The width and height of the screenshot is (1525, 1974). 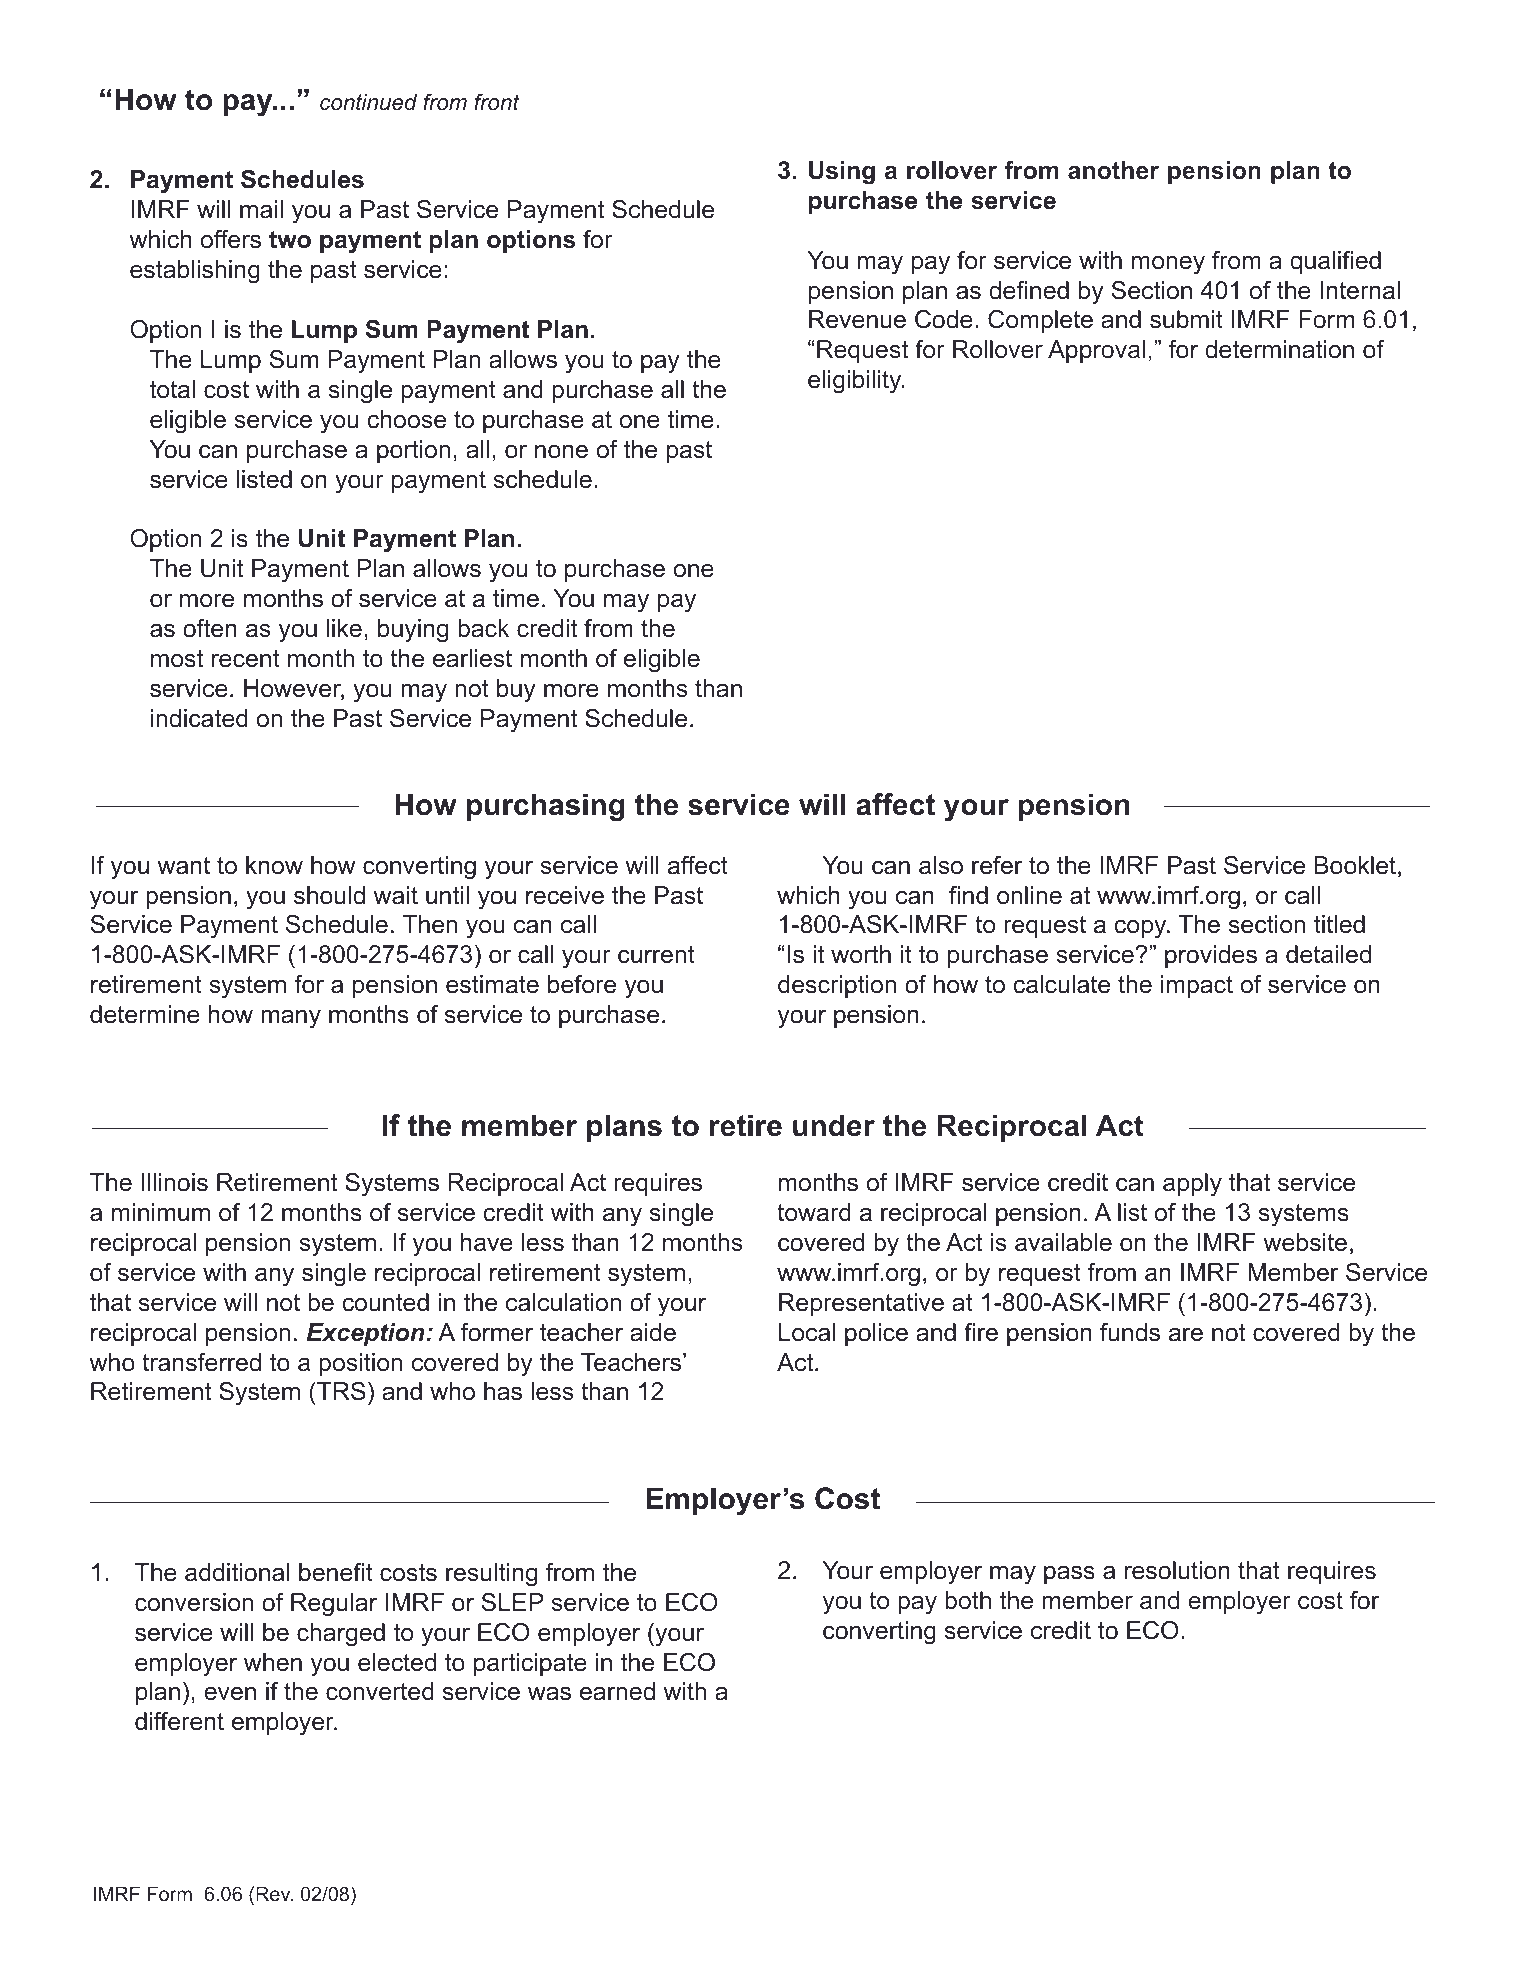 What do you see at coordinates (807, 1332) in the screenshot?
I see `Local` at bounding box center [807, 1332].
